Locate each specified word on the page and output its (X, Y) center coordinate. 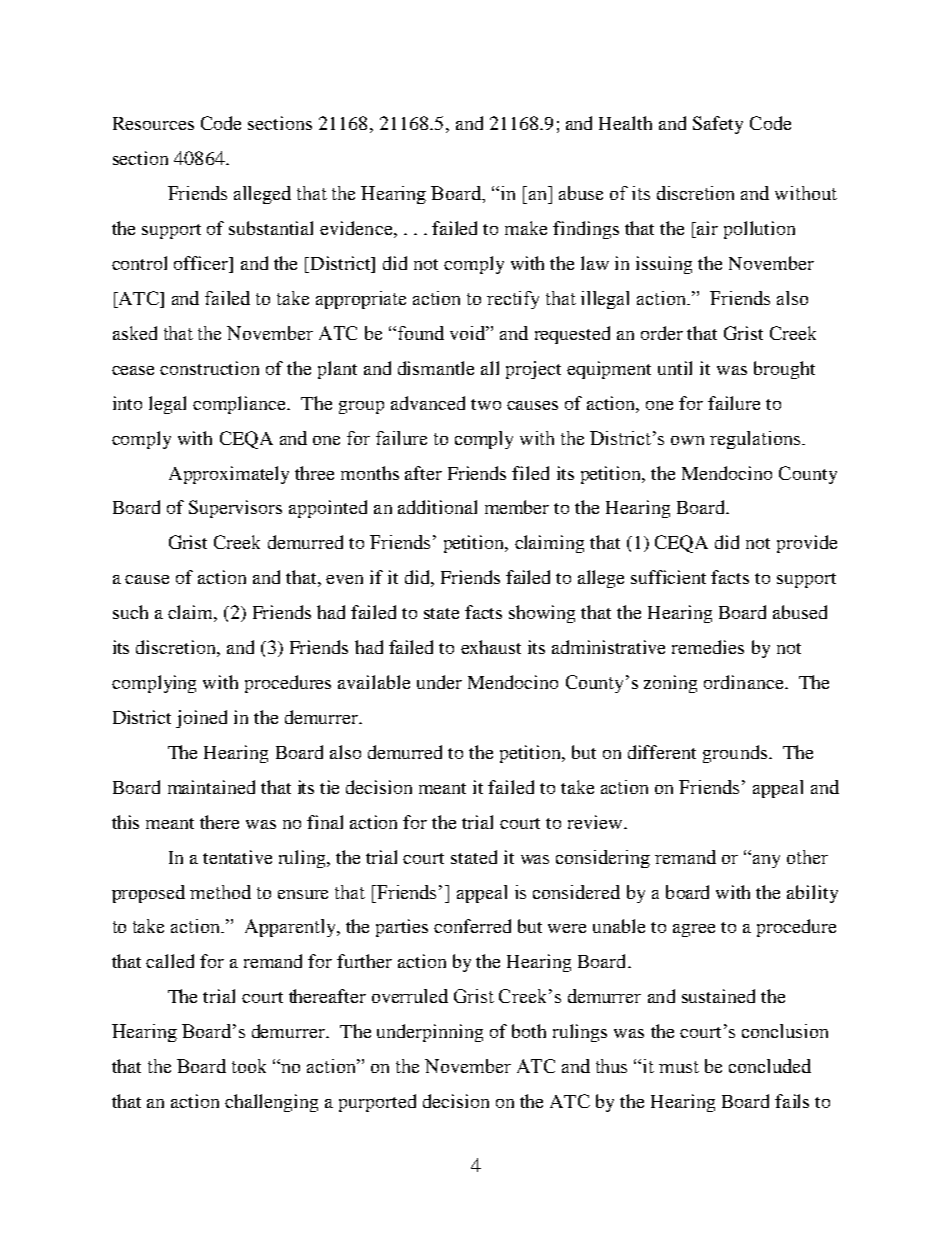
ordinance (745, 682)
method (220, 892)
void (469, 333)
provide (807, 544)
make (526, 228)
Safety (718, 125)
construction (209, 368)
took (249, 1066)
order (662, 333)
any (765, 860)
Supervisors (235, 509)
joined (201, 719)
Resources (153, 123)
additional (437, 507)
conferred (472, 926)
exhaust (491, 647)
